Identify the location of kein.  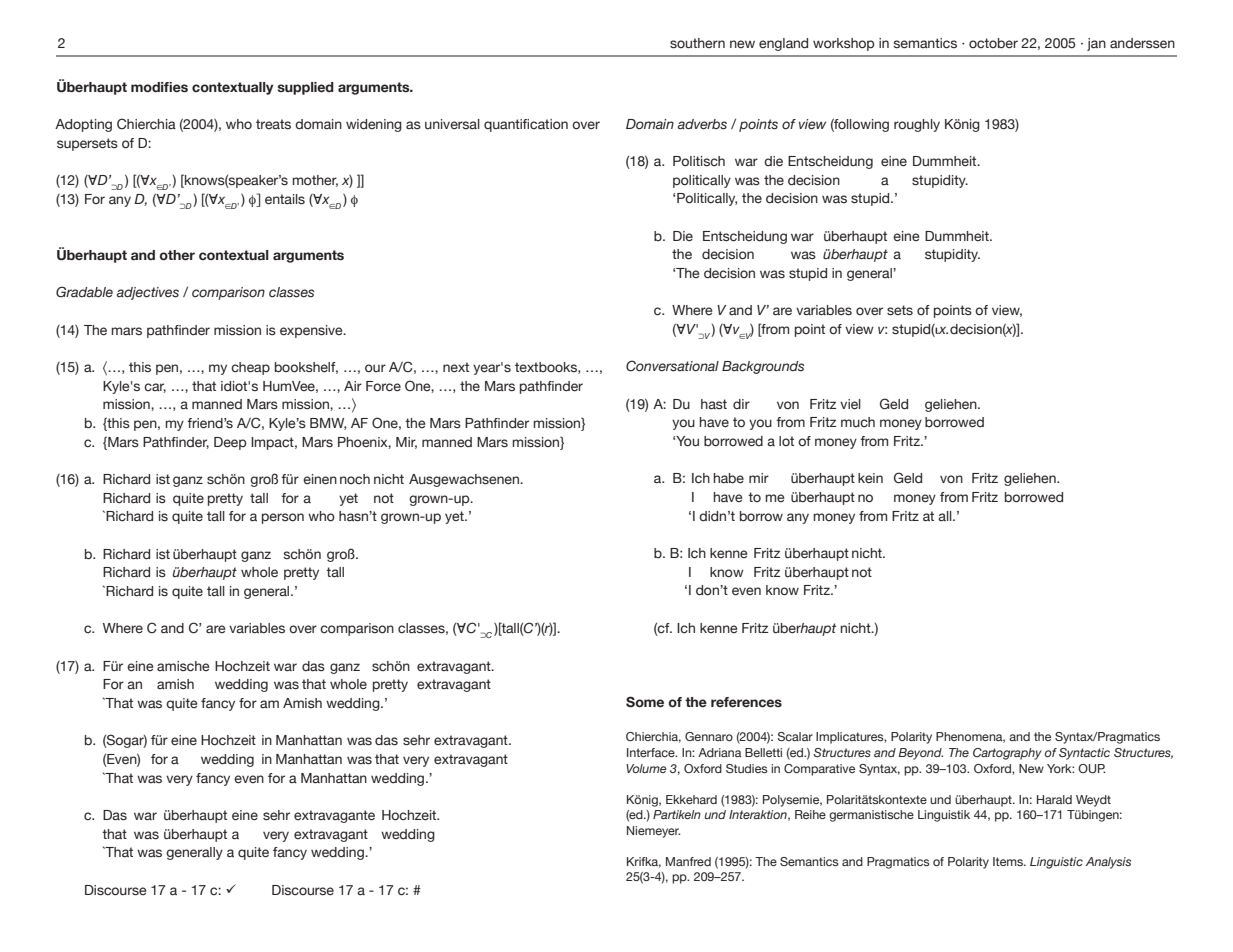
(870, 478).
